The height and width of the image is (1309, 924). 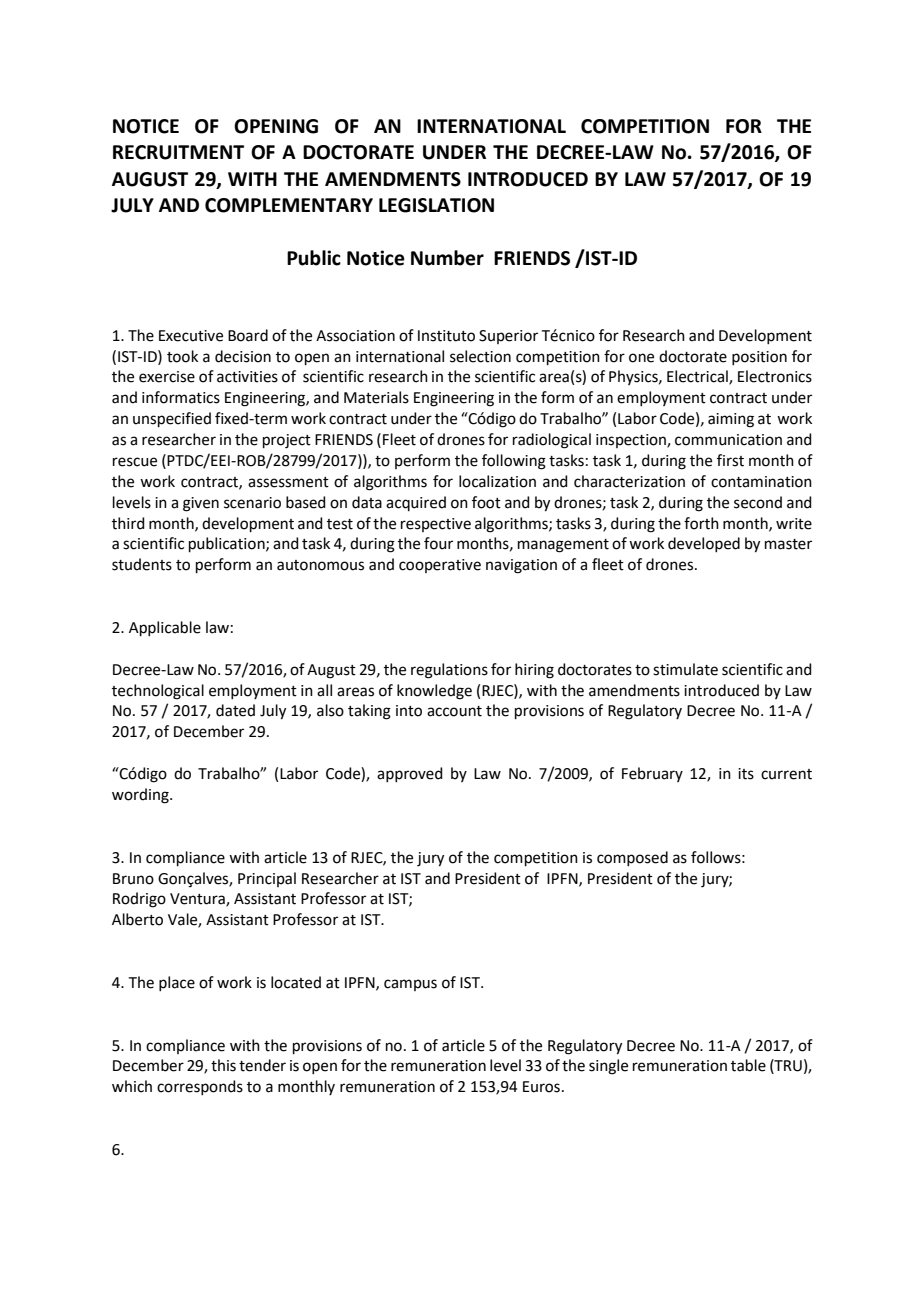 What do you see at coordinates (748, 1065) in the image?
I see `table` at bounding box center [748, 1065].
